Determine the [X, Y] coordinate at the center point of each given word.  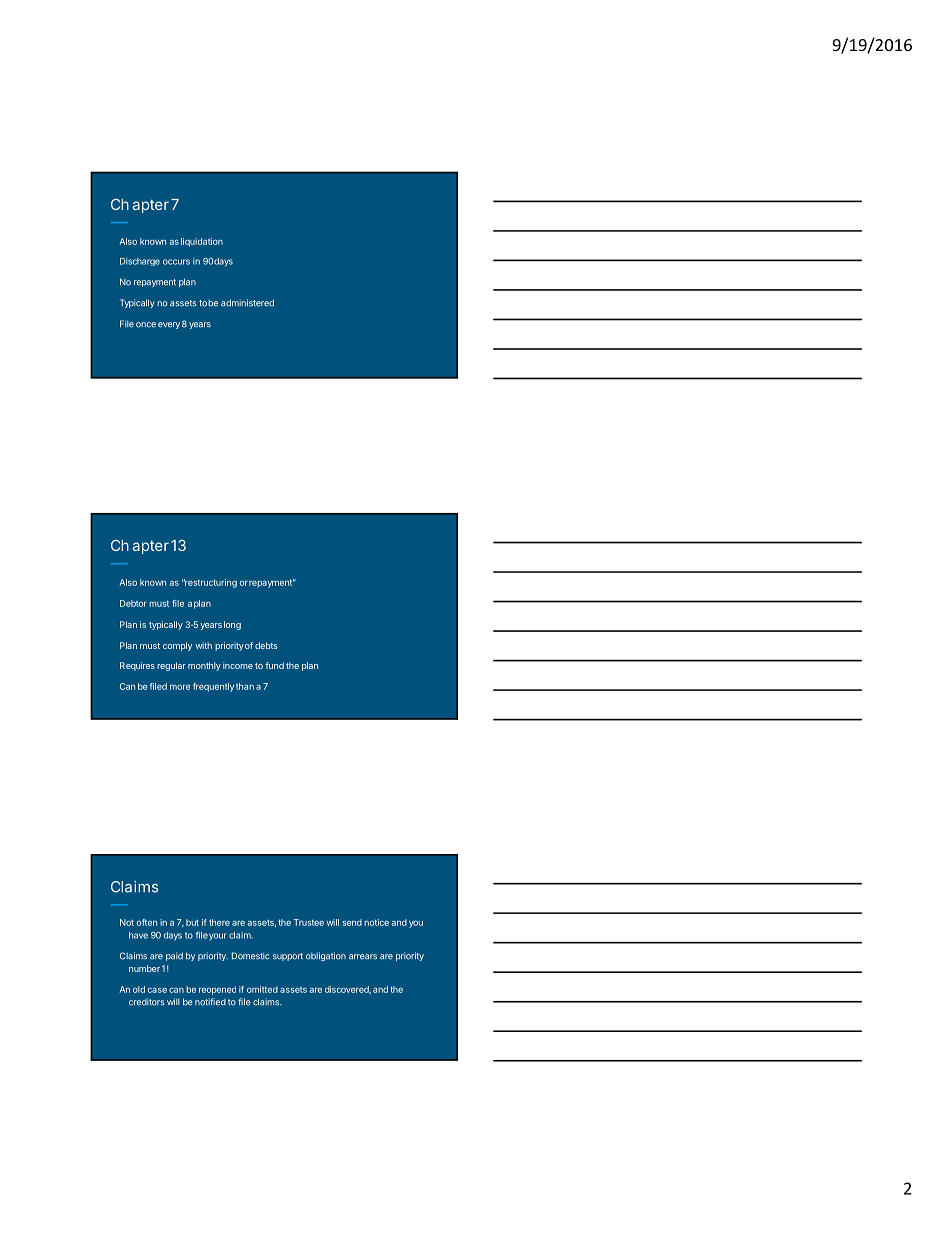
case [157, 990]
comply [177, 646]
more [180, 687]
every [169, 325]
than [245, 686]
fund [274, 665]
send [352, 922]
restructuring [210, 583]
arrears [363, 957]
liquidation [202, 242]
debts [266, 645]
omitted [262, 989]
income [238, 665]
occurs [176, 262]
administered [247, 303]
